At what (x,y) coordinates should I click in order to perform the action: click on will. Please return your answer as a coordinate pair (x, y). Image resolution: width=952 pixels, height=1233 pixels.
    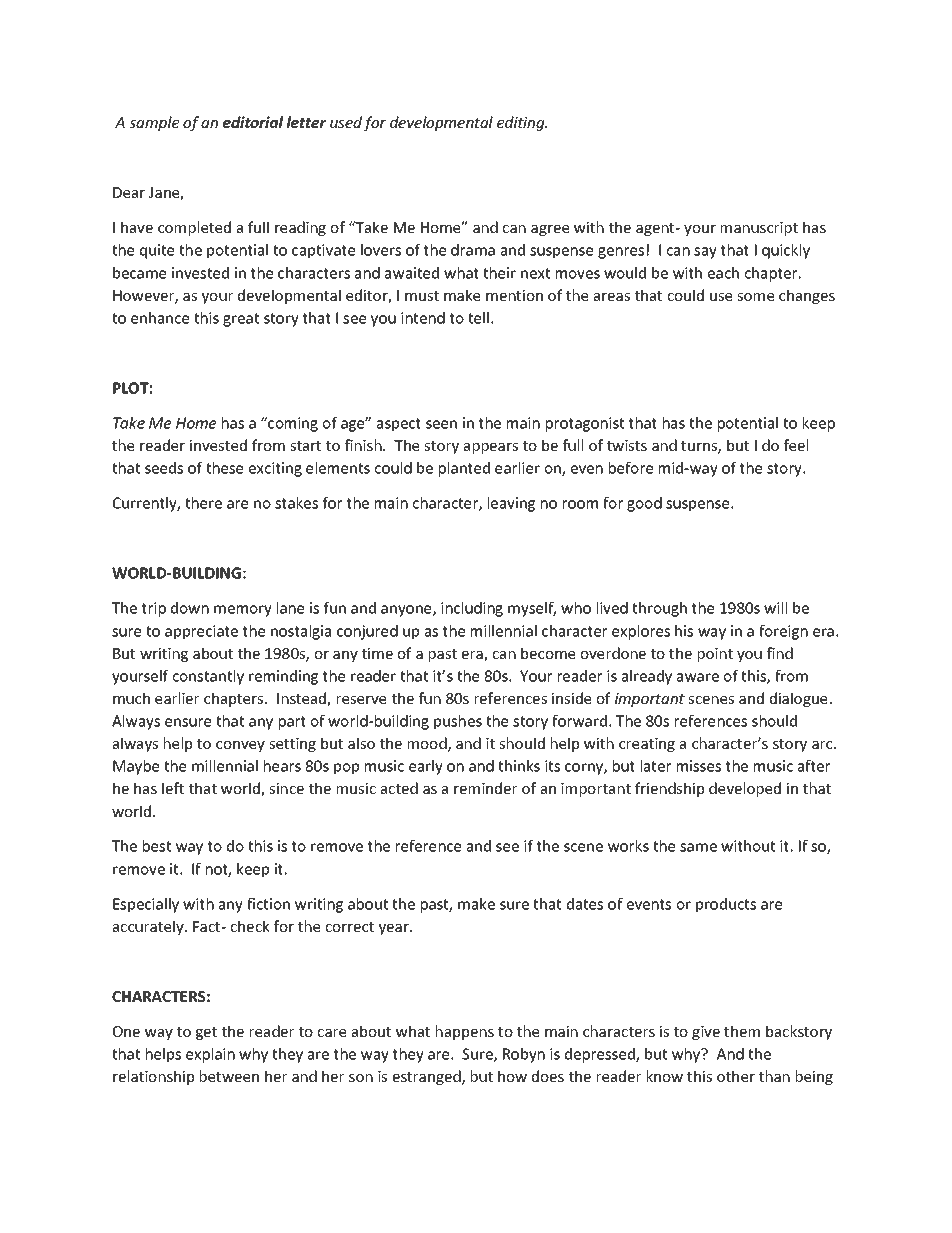
    Looking at the image, I should click on (775, 608).
